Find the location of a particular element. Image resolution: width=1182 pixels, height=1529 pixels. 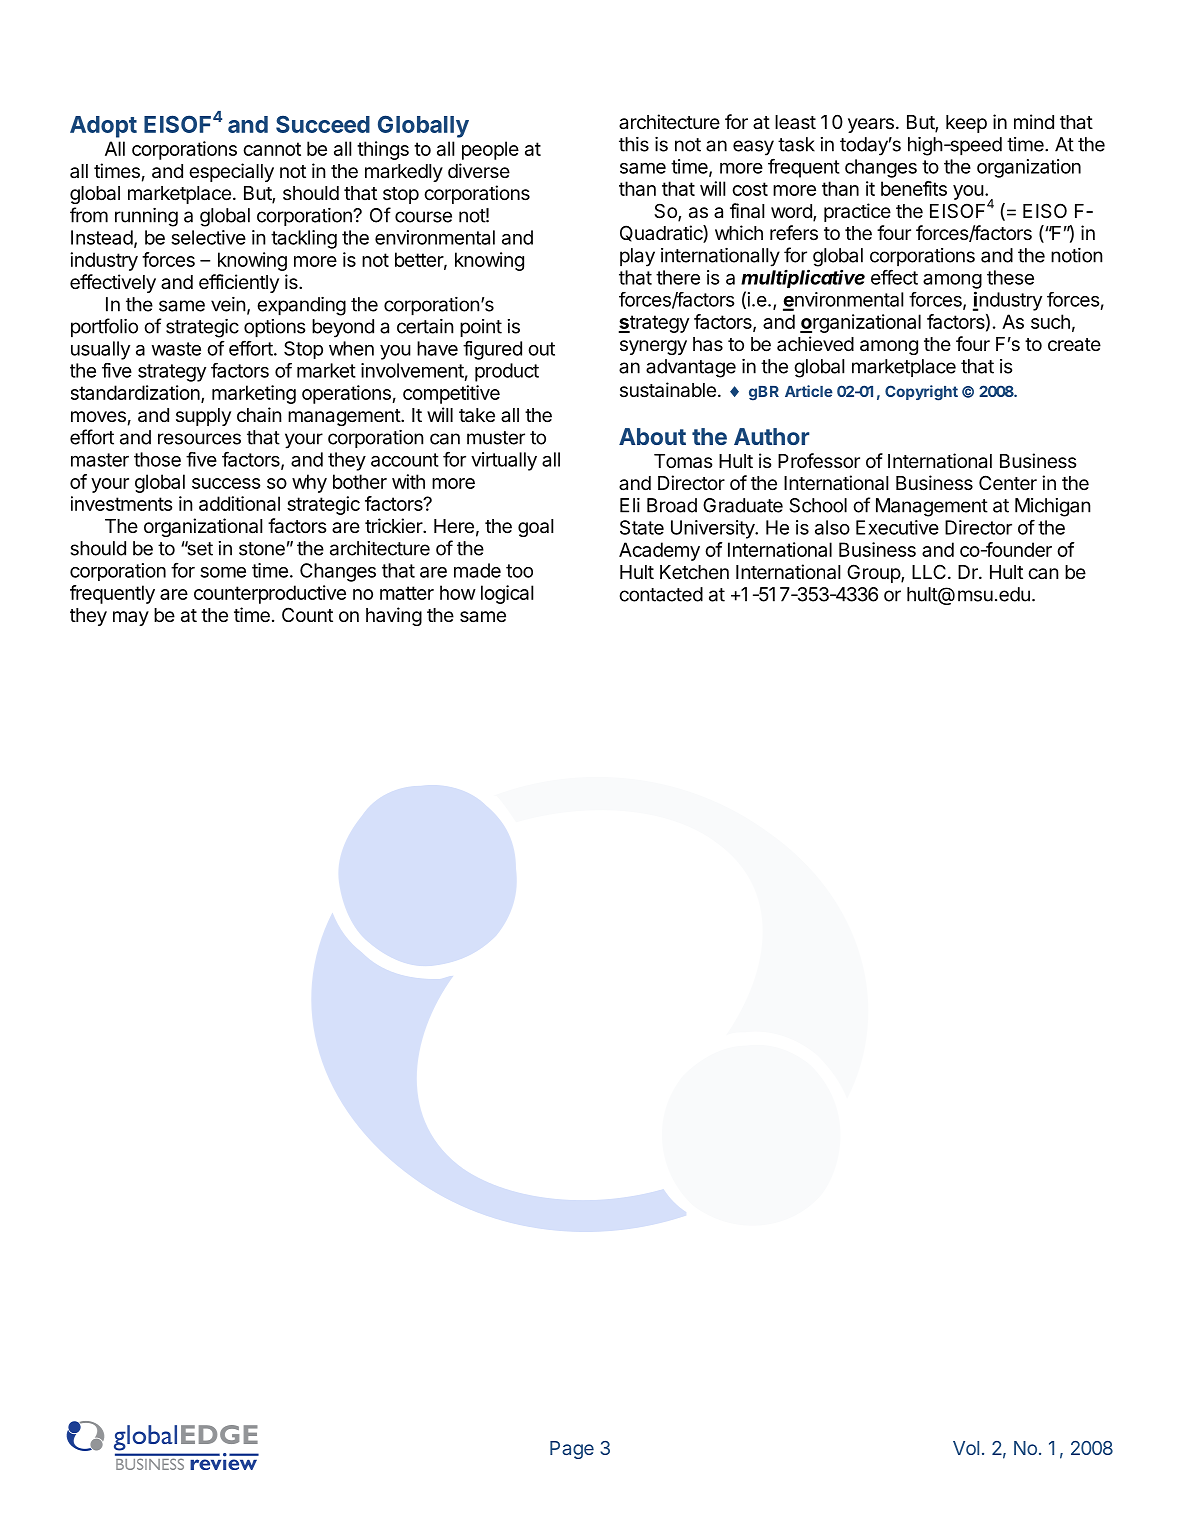

Eli is located at coordinates (630, 505).
